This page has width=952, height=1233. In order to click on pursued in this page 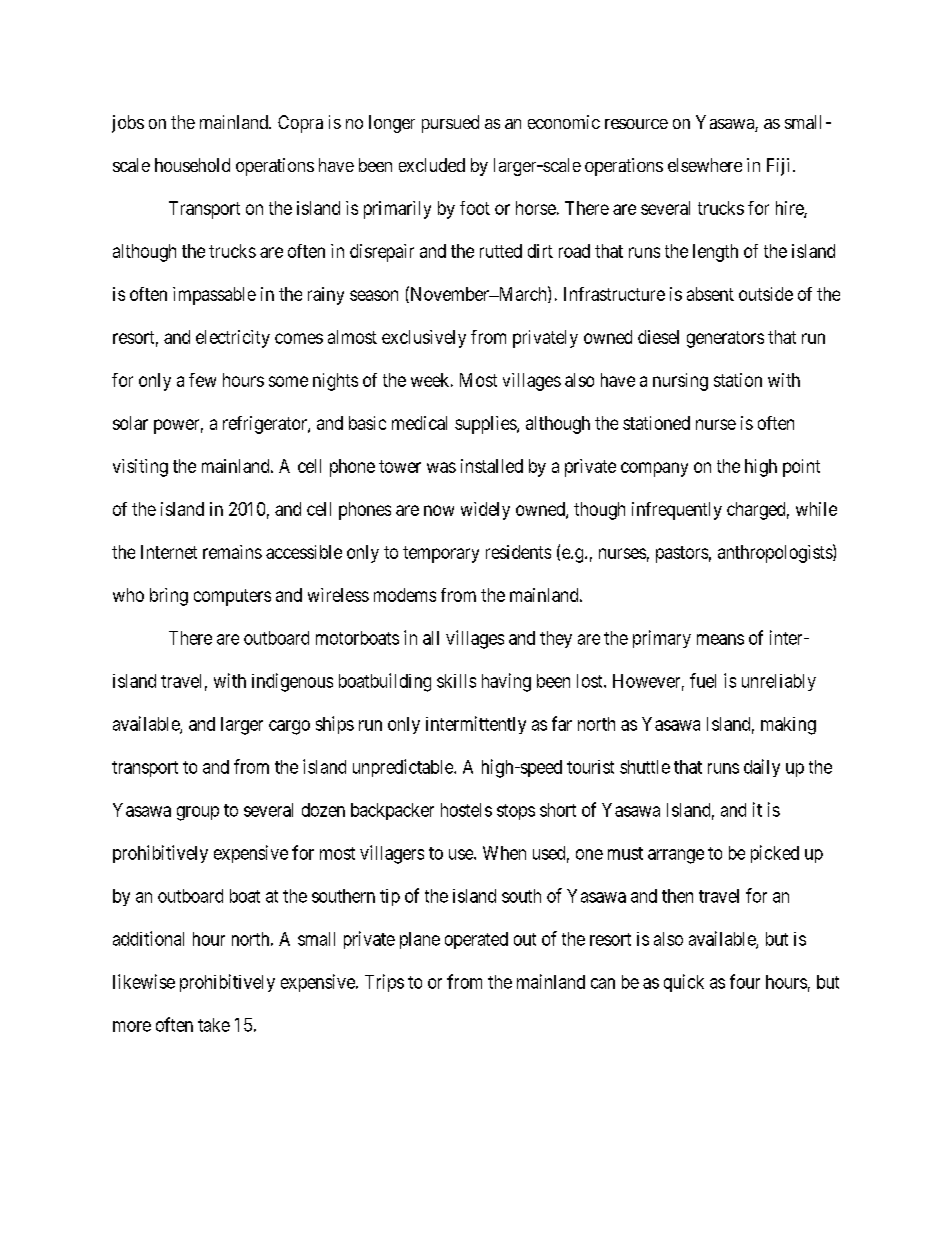, I will do `click(450, 124)`.
